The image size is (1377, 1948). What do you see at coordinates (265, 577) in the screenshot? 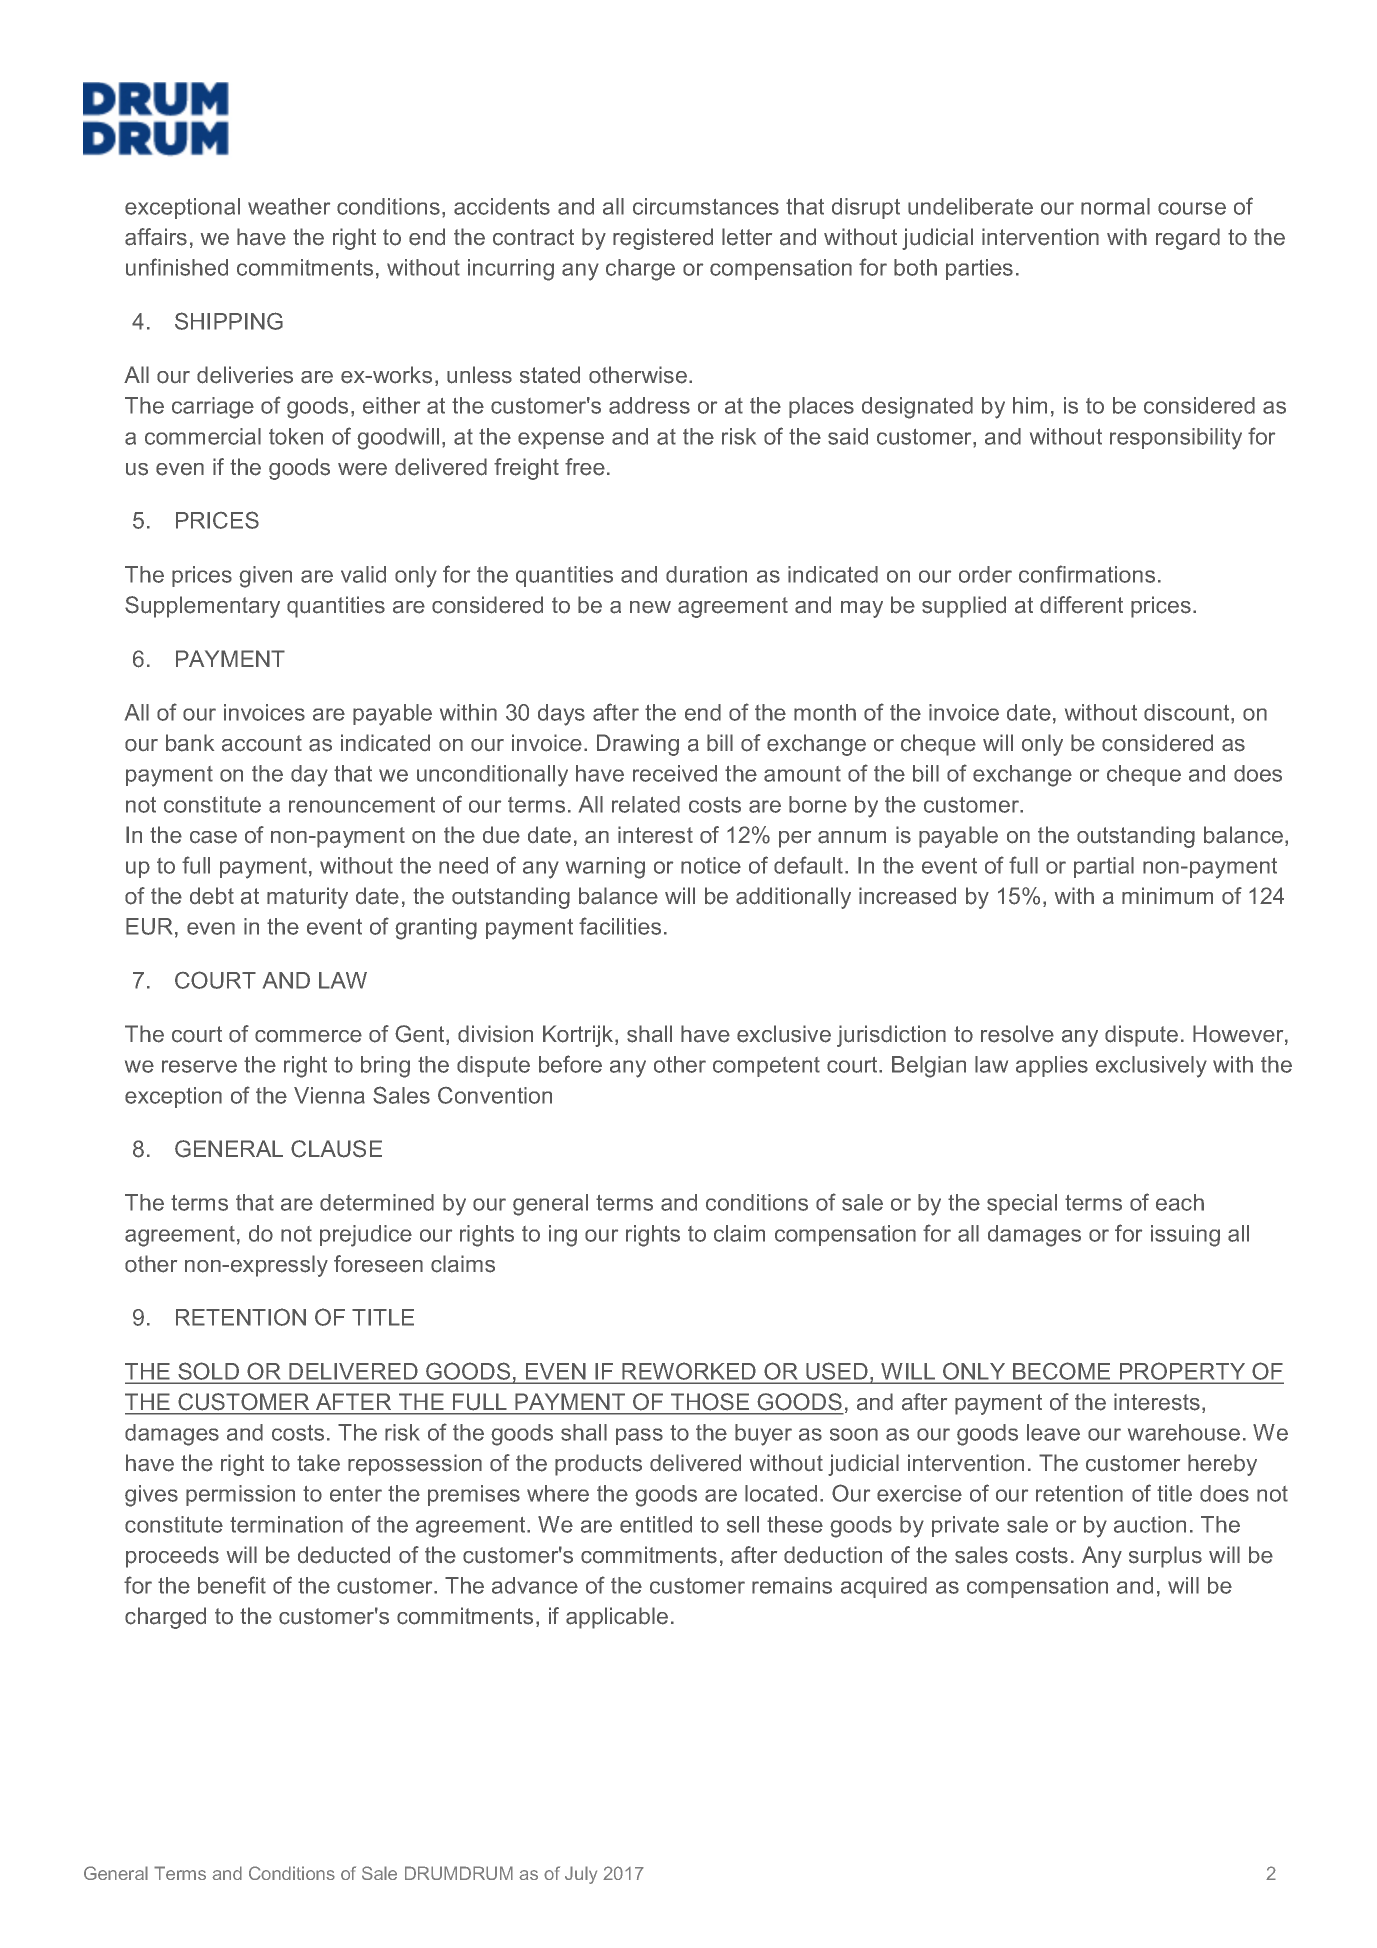
I see `given` at bounding box center [265, 577].
